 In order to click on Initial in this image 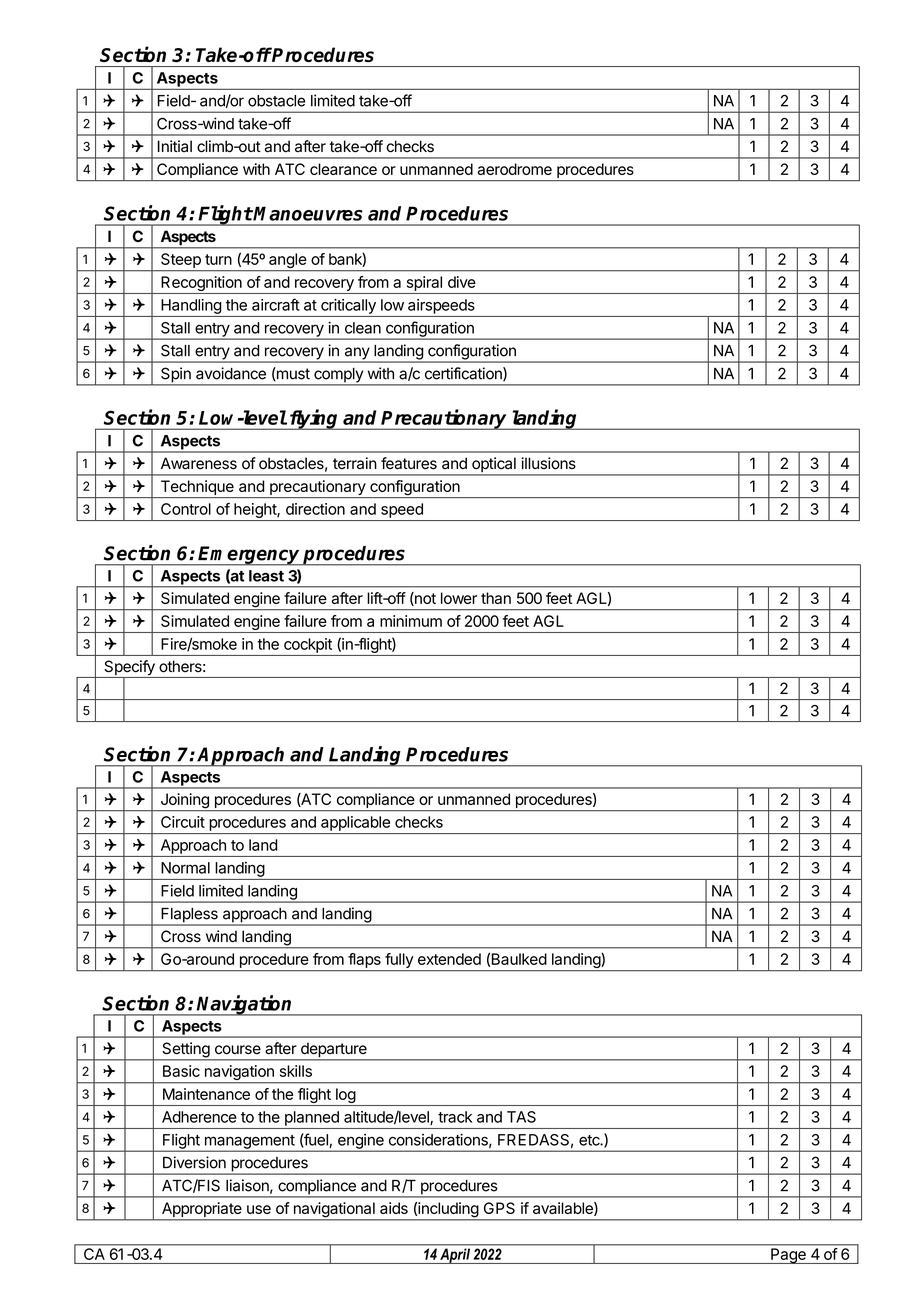, I will do `click(175, 146)`.
